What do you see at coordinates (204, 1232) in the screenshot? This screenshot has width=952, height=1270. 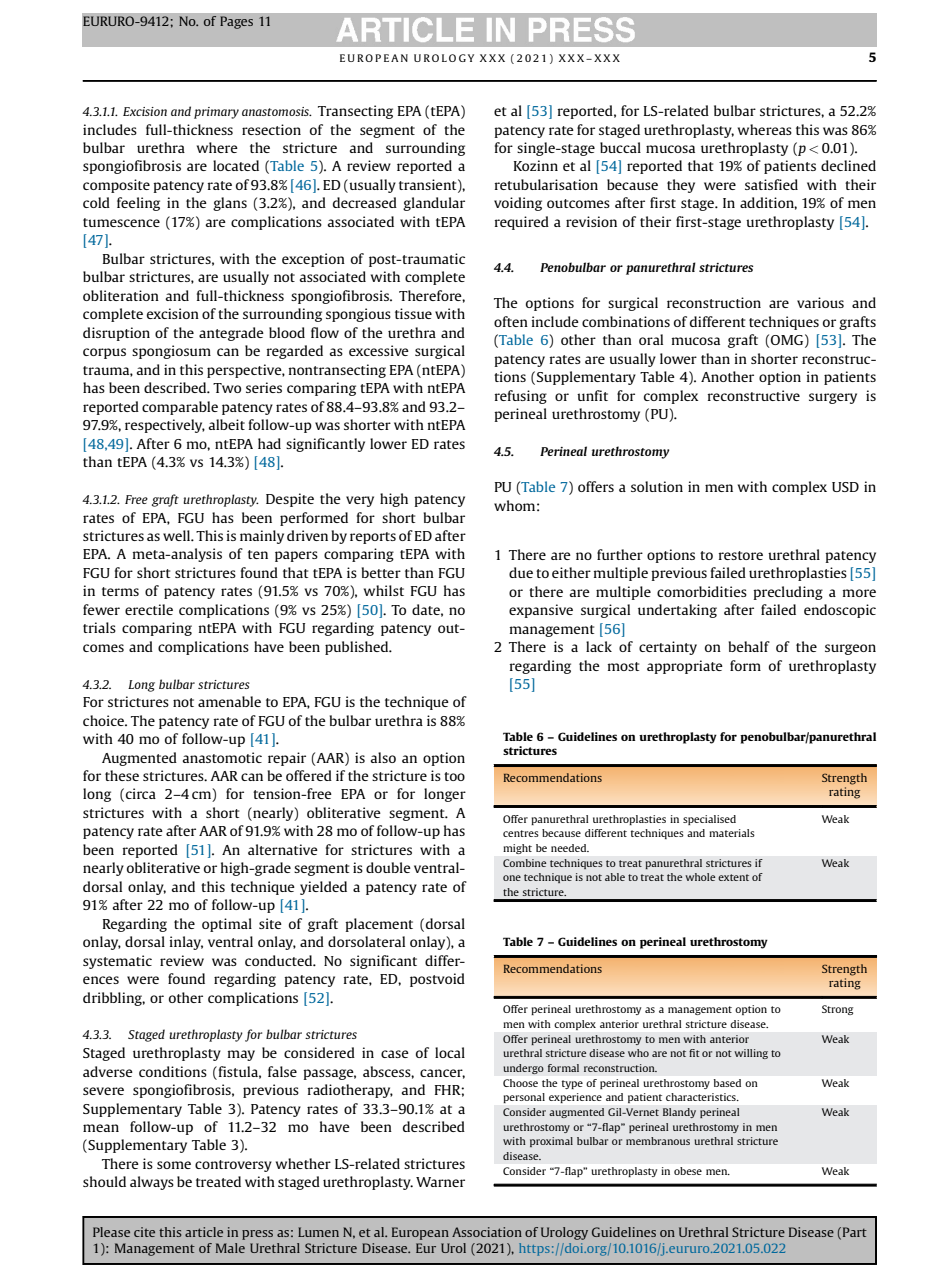 I see `article` at bounding box center [204, 1232].
